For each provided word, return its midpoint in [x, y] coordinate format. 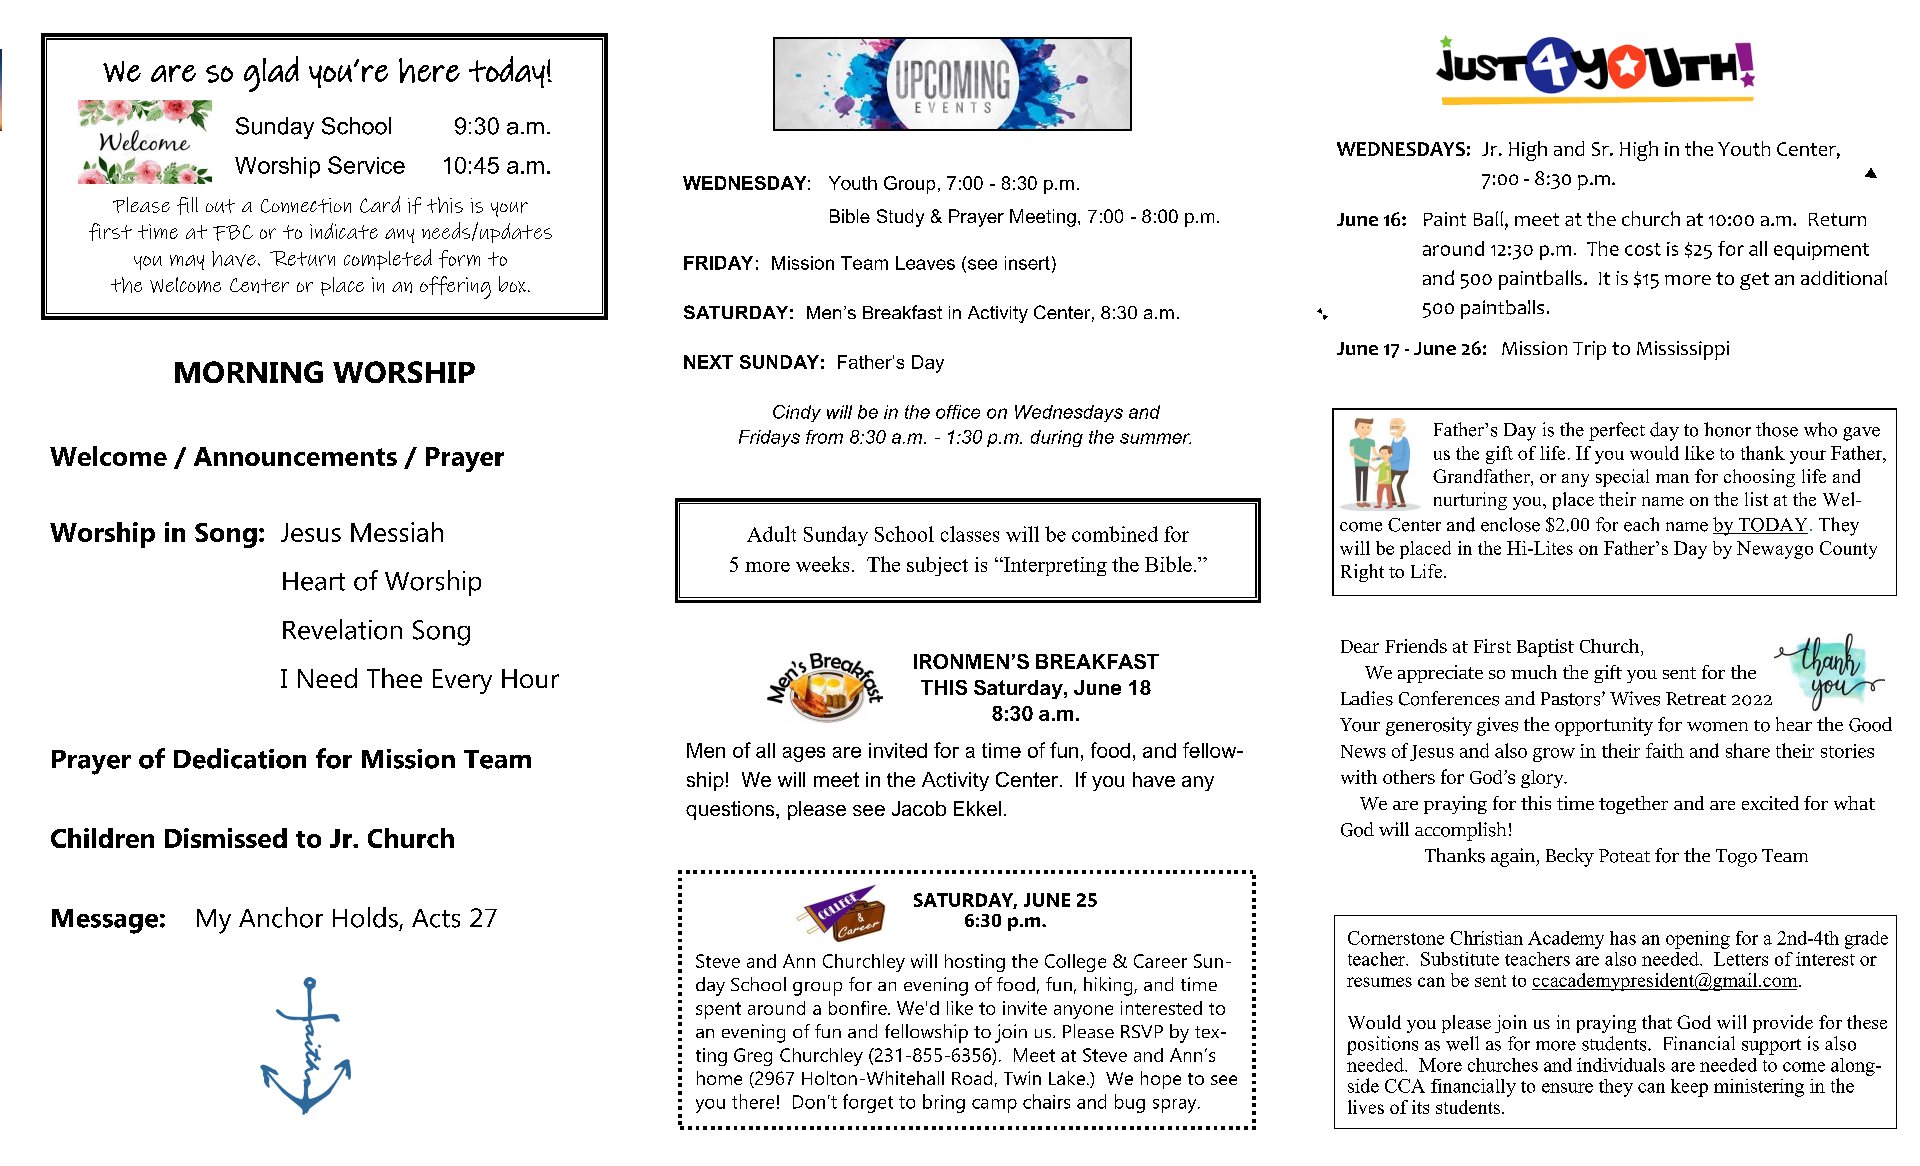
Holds [365, 917]
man [1672, 478]
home [719, 1078]
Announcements [295, 456]
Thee [394, 678]
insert [1027, 263]
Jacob [919, 808]
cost [1643, 249]
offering [455, 287]
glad [271, 74]
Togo [1736, 858]
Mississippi [1683, 350]
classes [970, 534]
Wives [1635, 698]
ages [804, 754]
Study [900, 218]
